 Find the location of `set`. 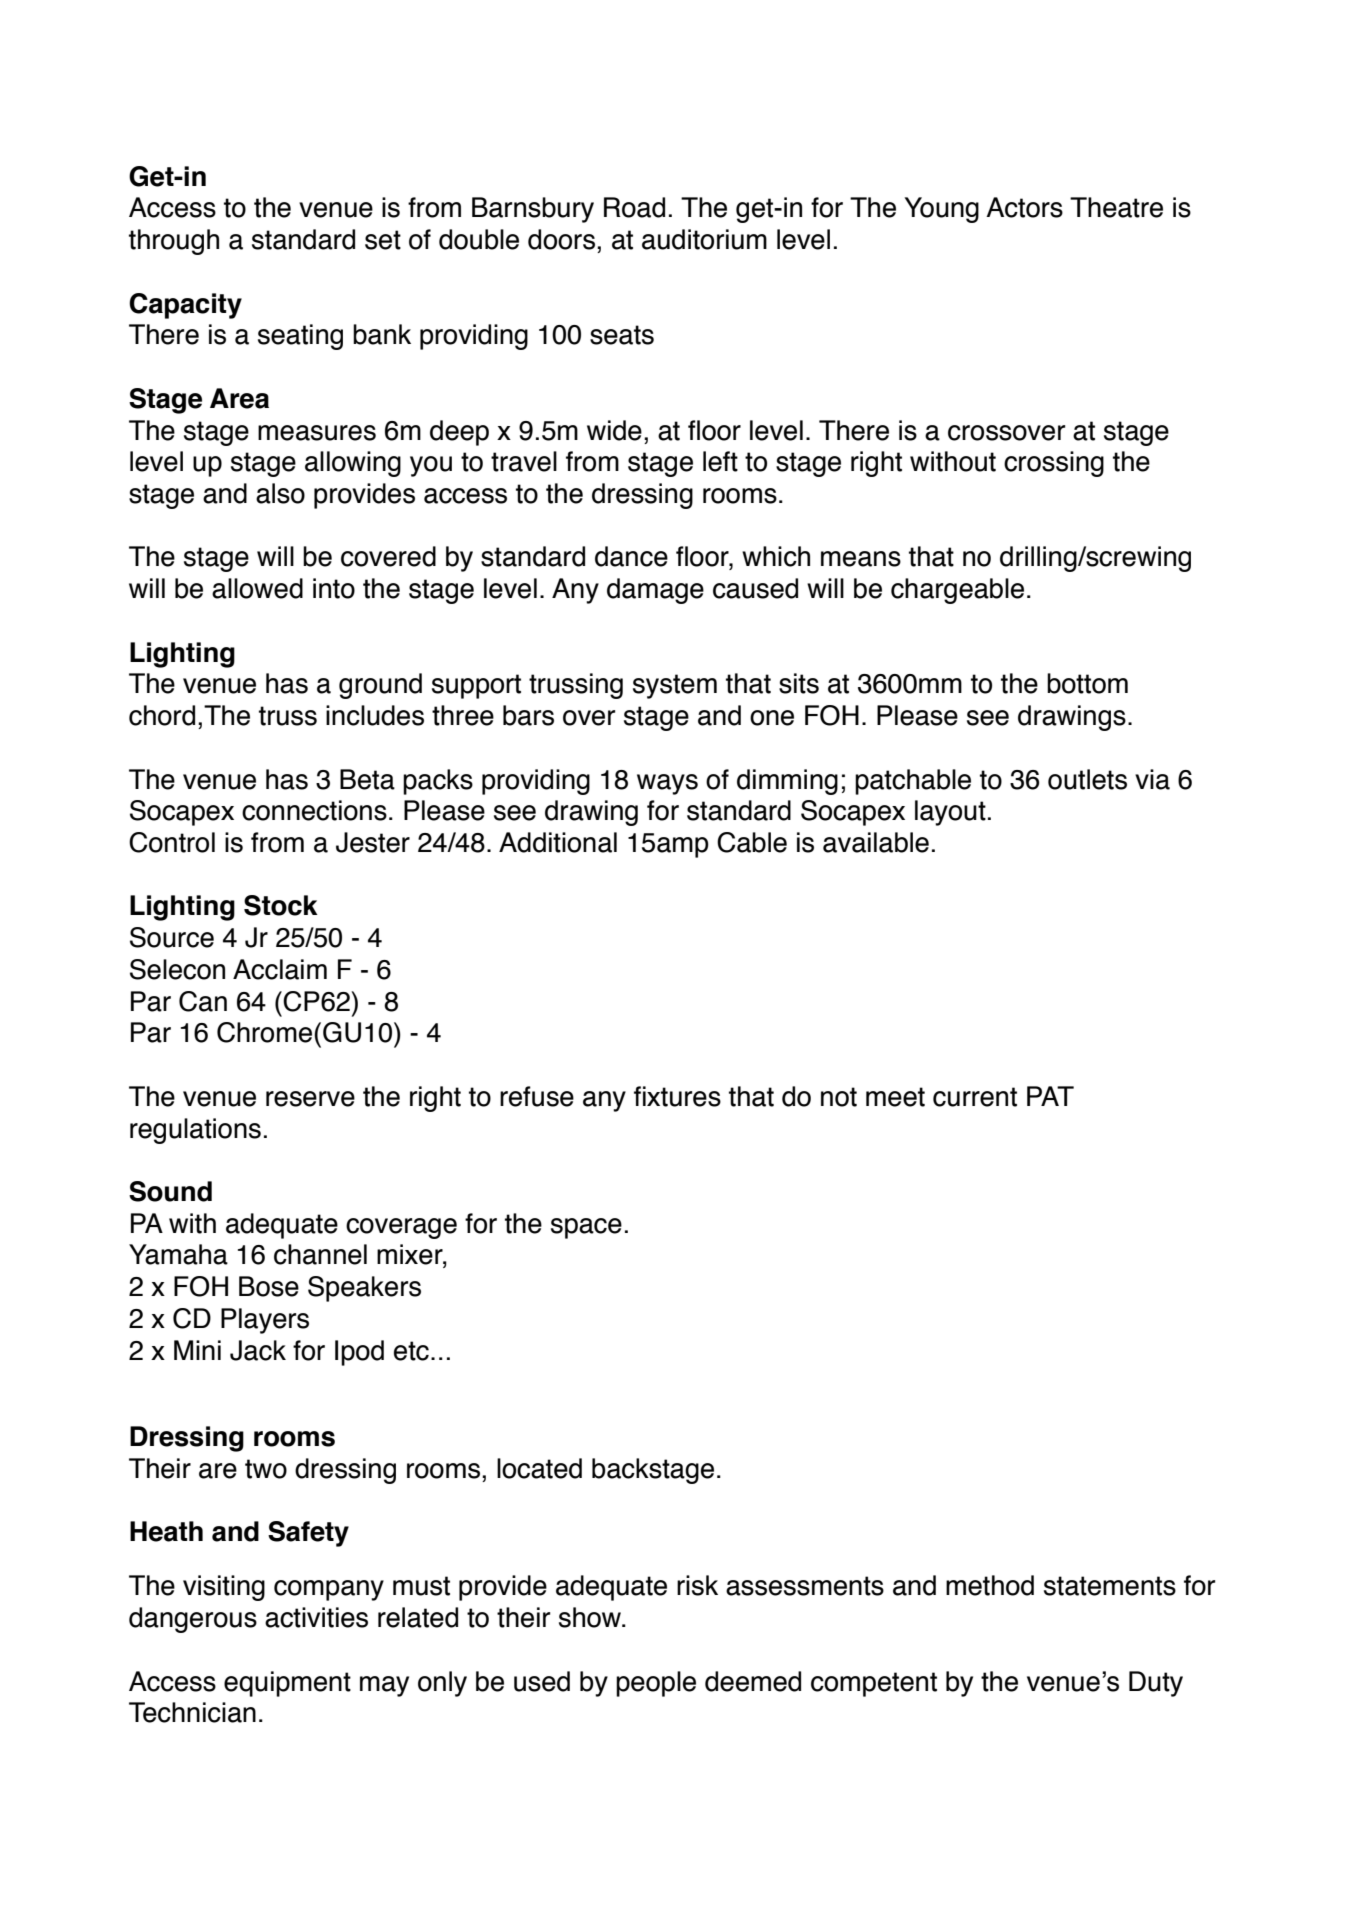

set is located at coordinates (383, 240).
